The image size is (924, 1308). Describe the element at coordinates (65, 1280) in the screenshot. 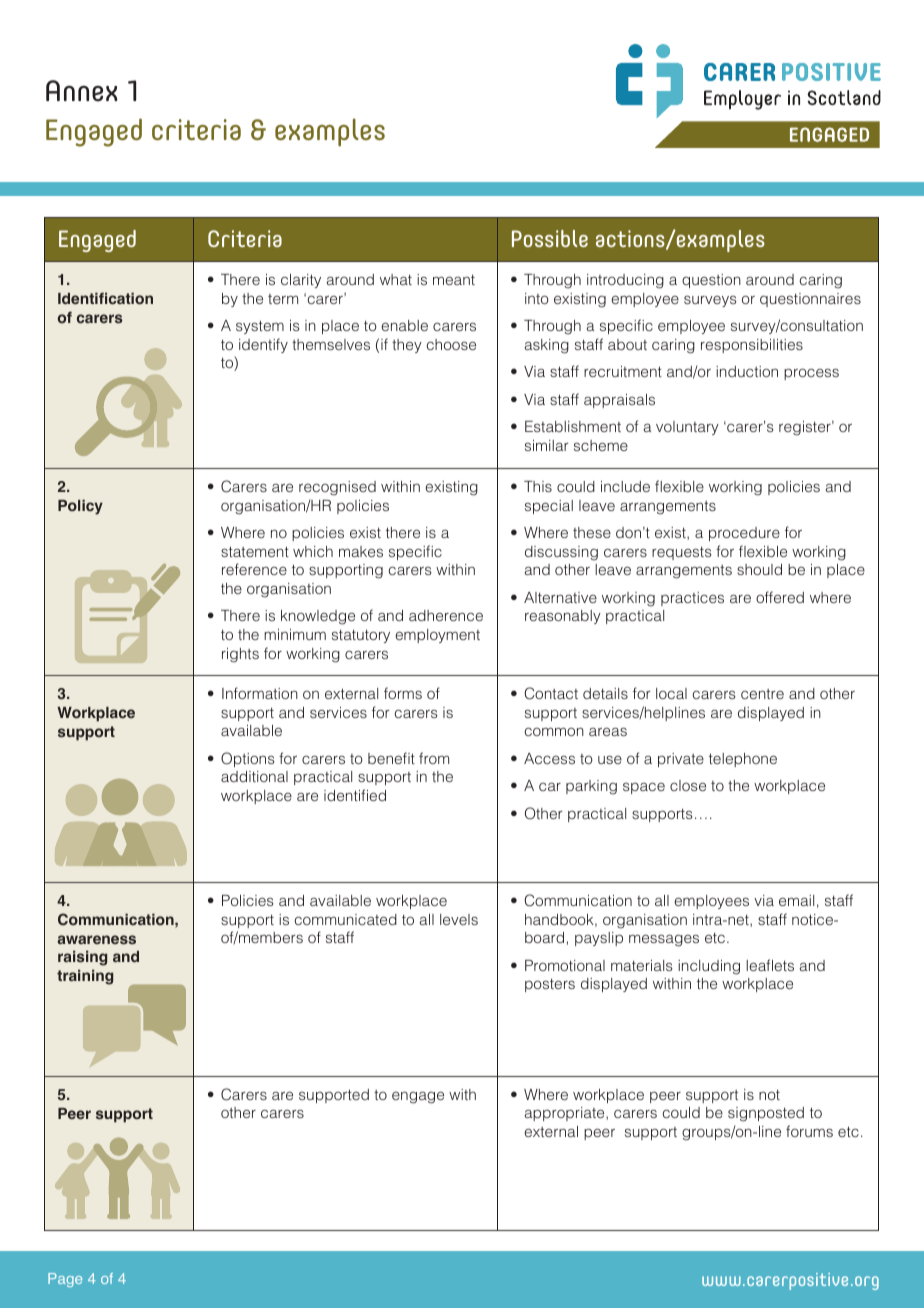

I see `Page` at that location.
